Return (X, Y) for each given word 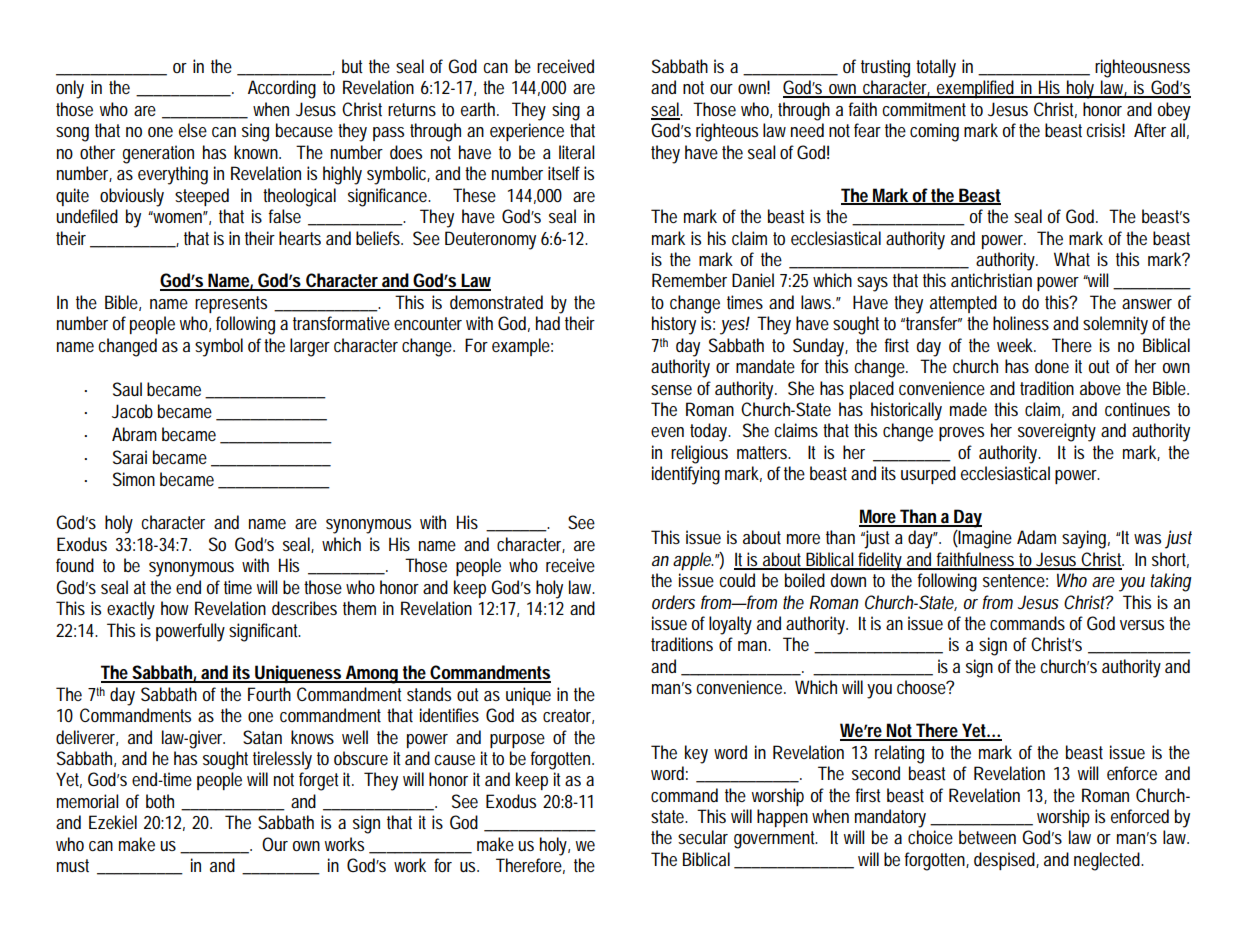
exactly (131, 610)
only (70, 89)
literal (576, 152)
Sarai (130, 457)
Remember (689, 280)
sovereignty (1057, 432)
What (1072, 259)
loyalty (730, 625)
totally (936, 68)
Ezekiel (113, 822)
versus (1142, 625)
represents (231, 304)
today (708, 432)
